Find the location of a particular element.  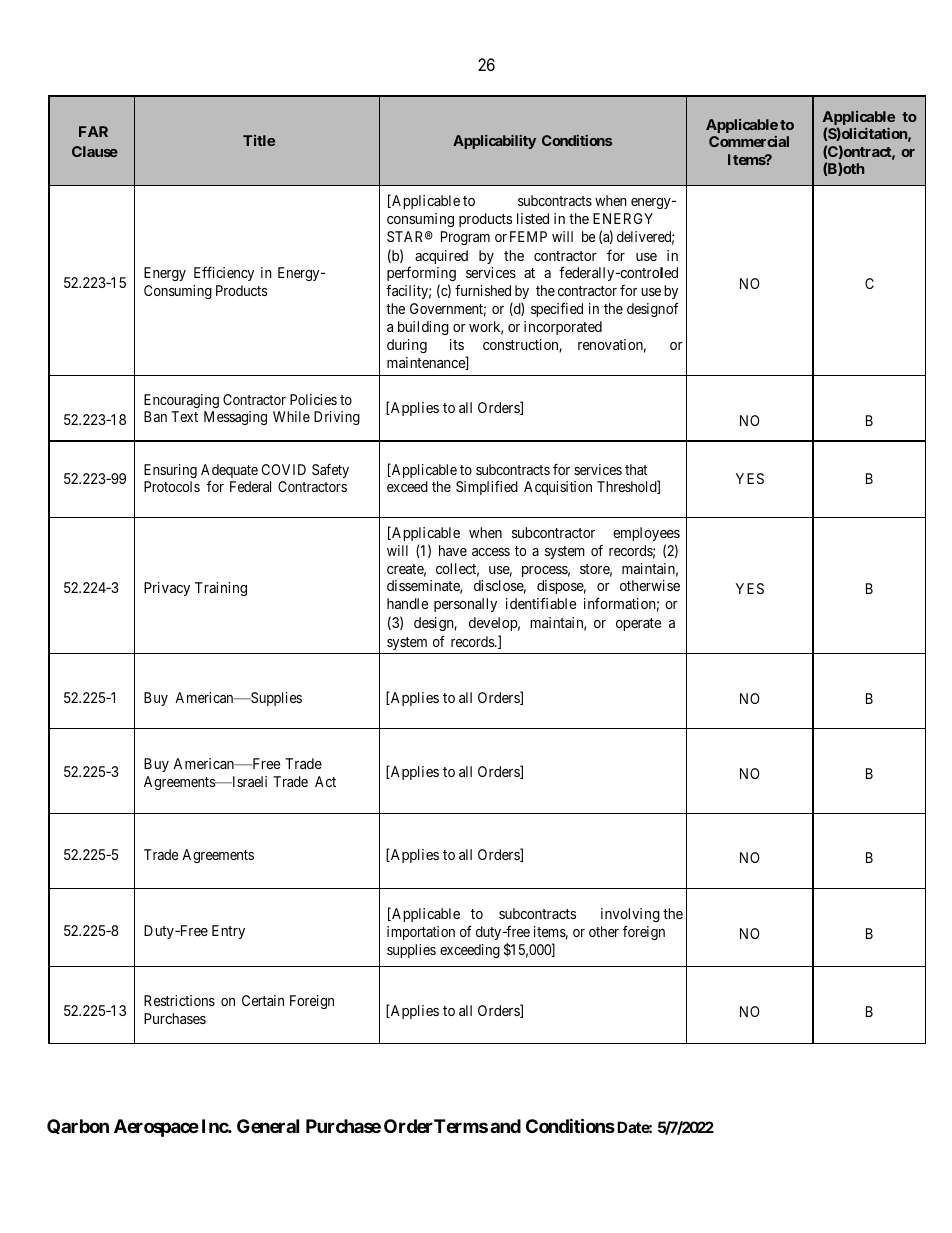

Applicability is located at coordinates (494, 142).
